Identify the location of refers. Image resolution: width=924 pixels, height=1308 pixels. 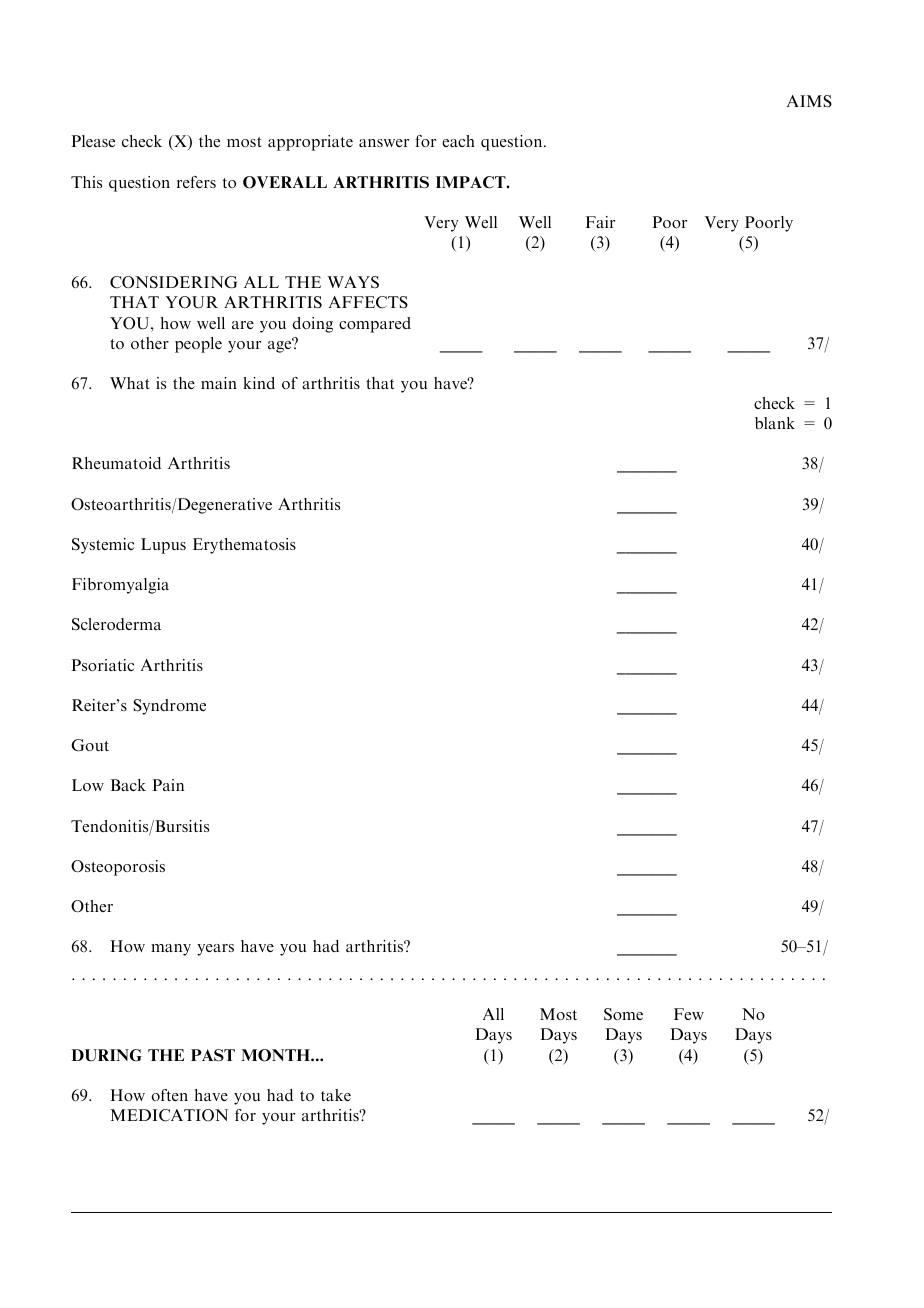
(196, 182).
